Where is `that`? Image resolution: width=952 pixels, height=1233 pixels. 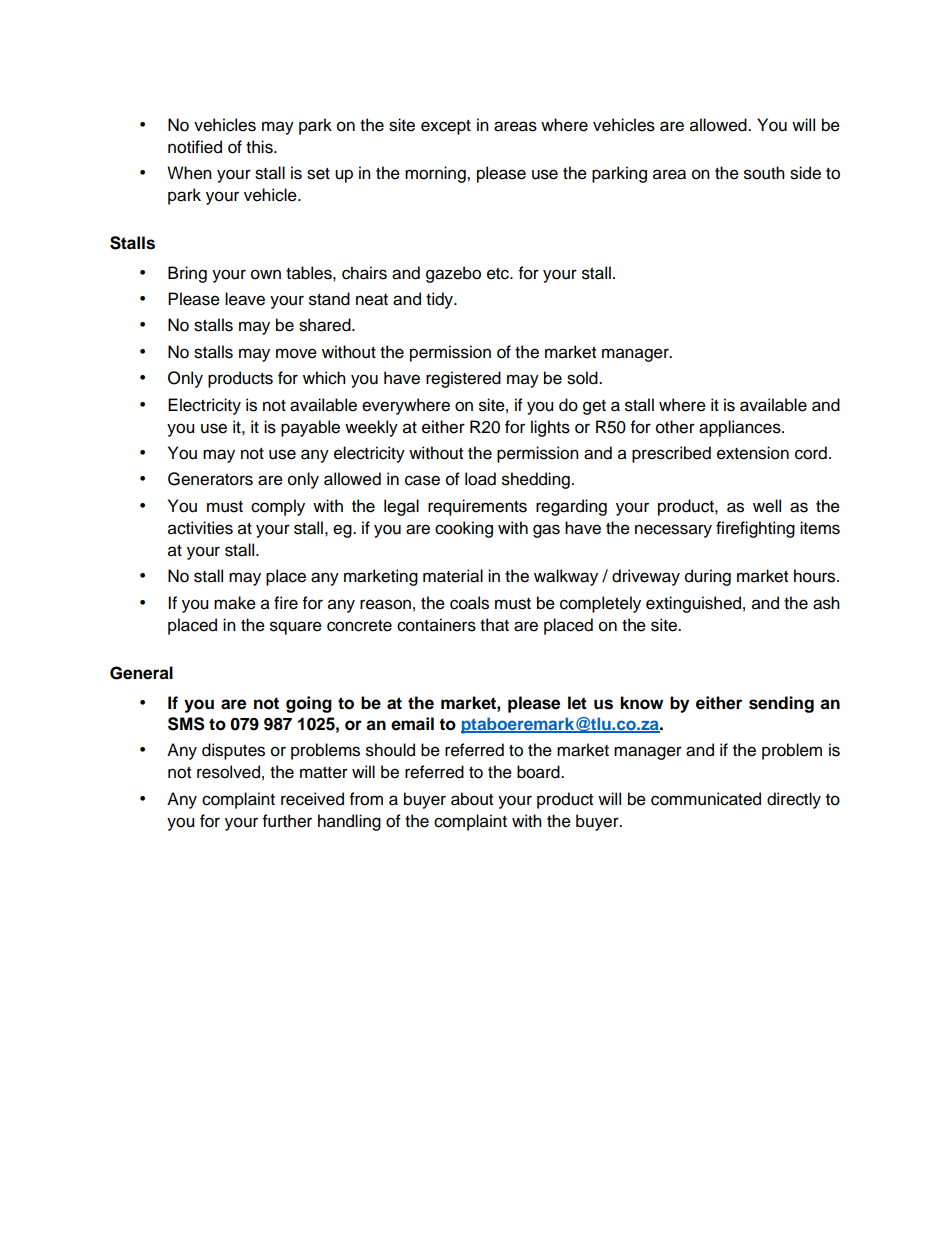
that is located at coordinates (494, 625).
